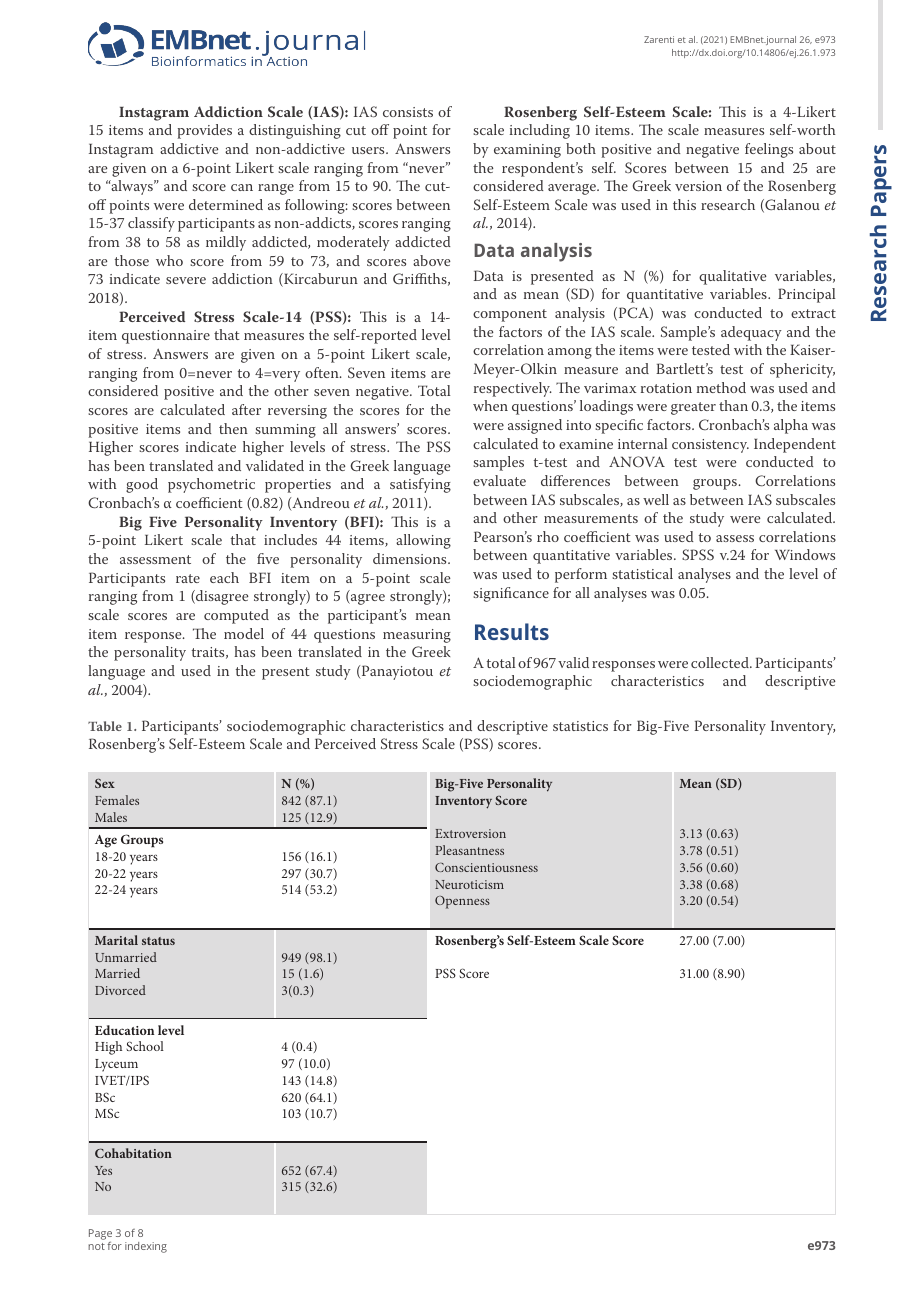 This screenshot has width=924, height=1308. What do you see at coordinates (408, 112) in the screenshot?
I see `consists` at bounding box center [408, 112].
